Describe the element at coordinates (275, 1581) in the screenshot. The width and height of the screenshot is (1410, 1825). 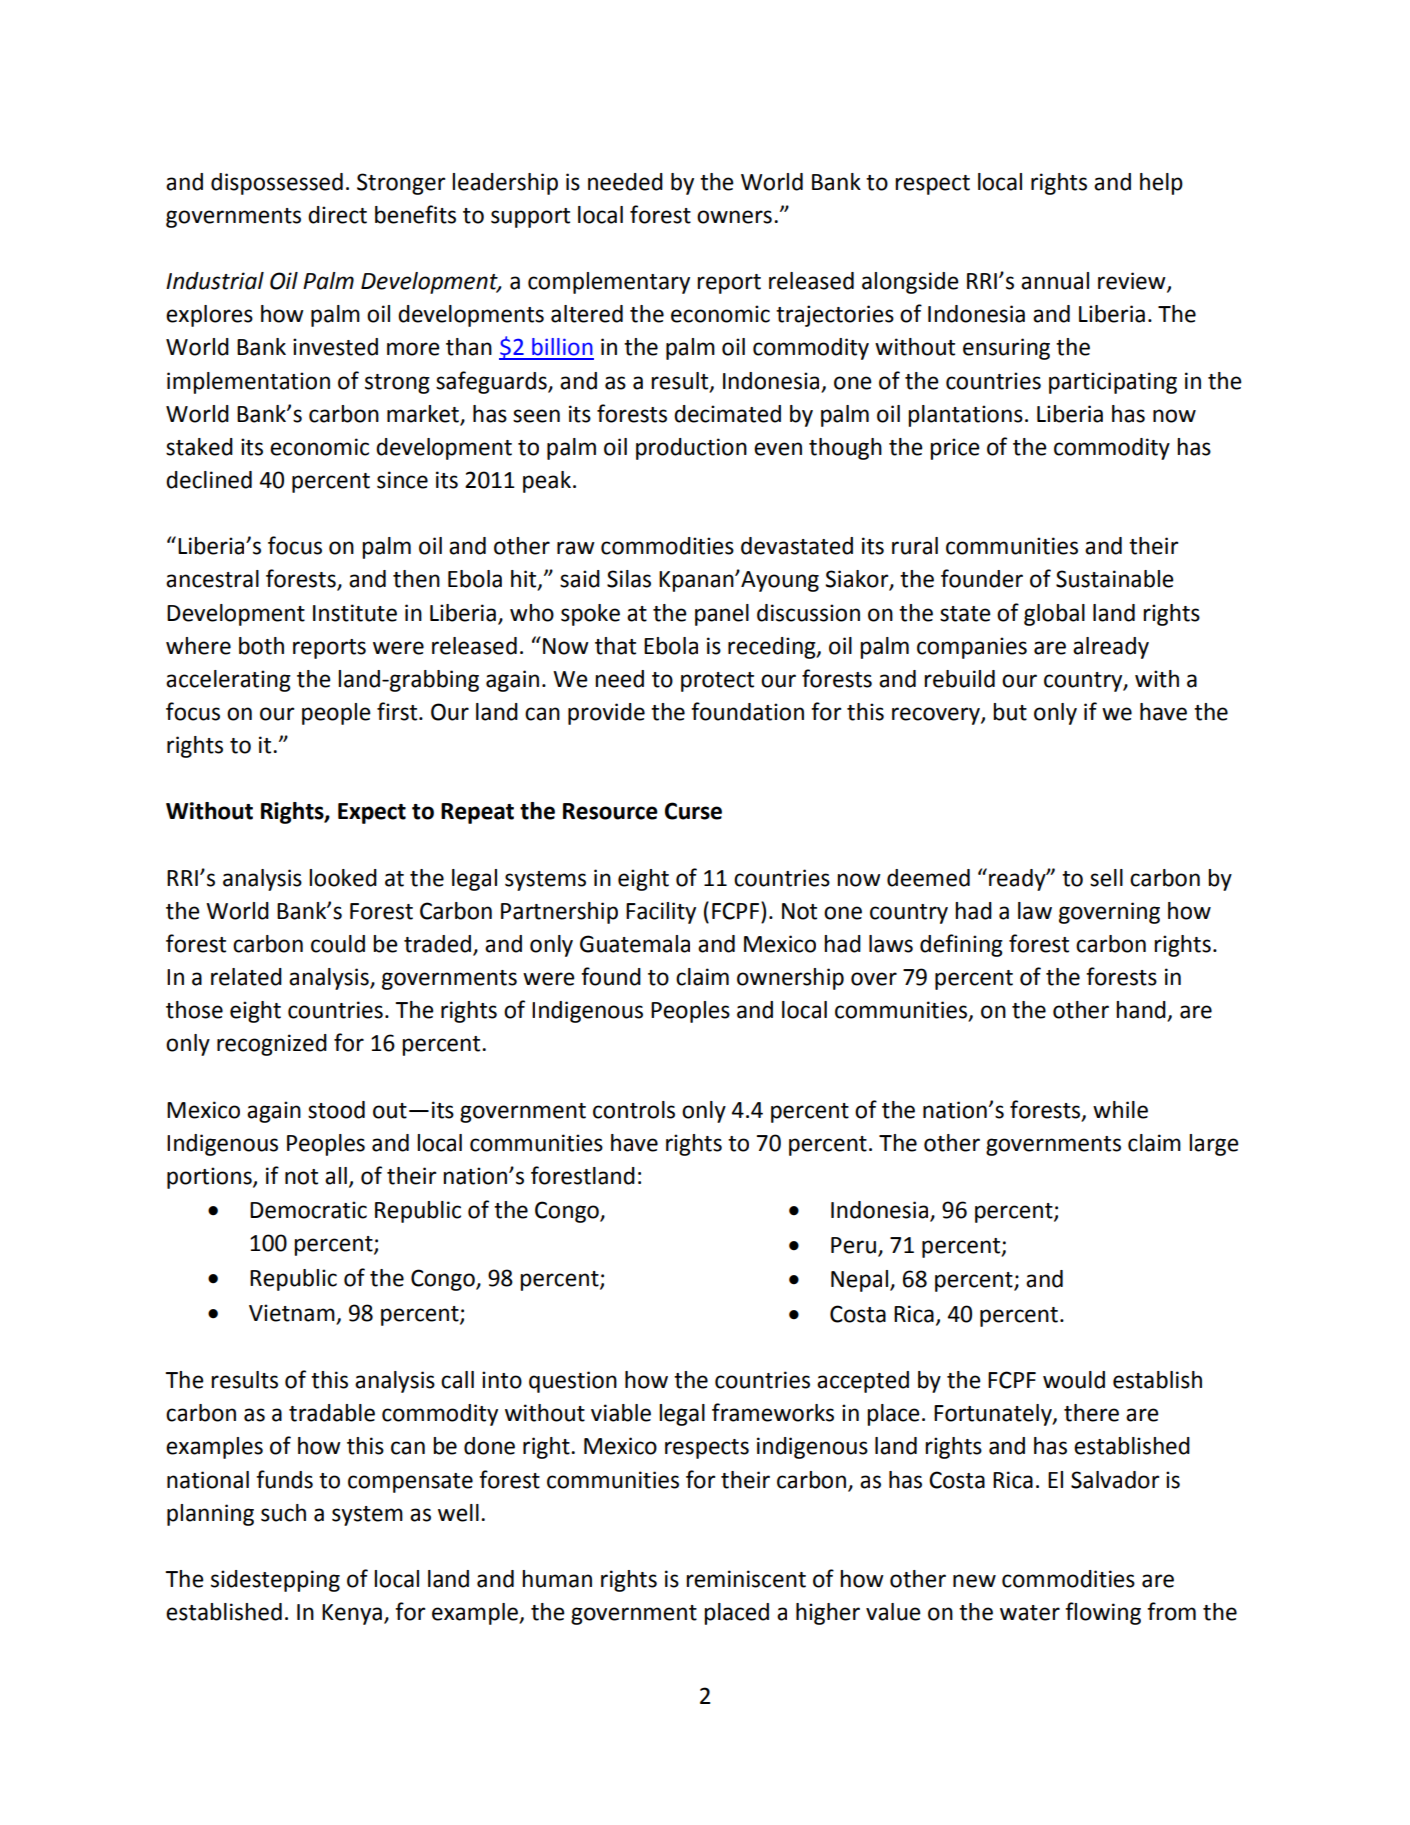
I see `sidestepping` at that location.
